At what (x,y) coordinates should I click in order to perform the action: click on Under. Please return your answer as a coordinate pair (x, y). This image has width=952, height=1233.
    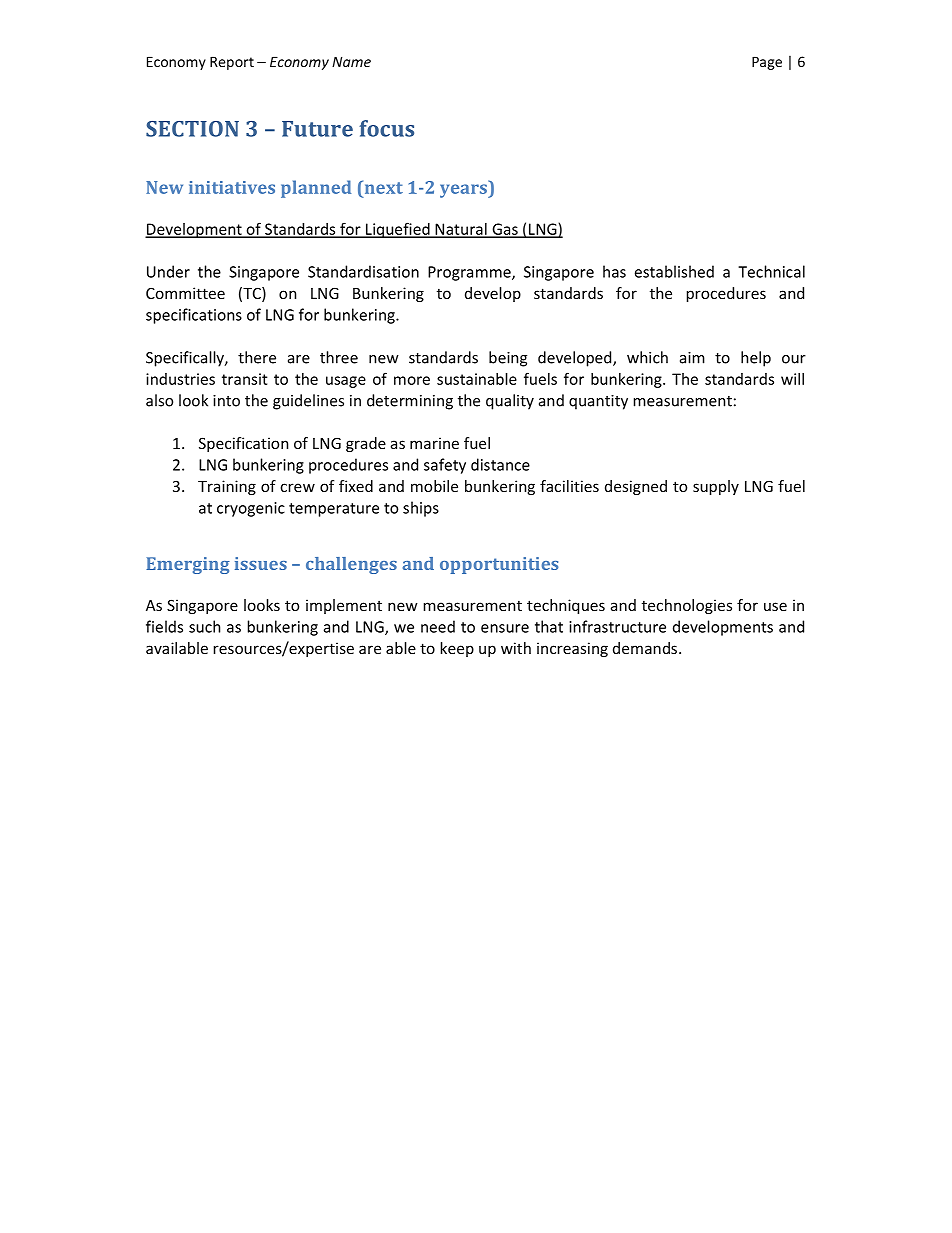
    Looking at the image, I should click on (168, 271).
